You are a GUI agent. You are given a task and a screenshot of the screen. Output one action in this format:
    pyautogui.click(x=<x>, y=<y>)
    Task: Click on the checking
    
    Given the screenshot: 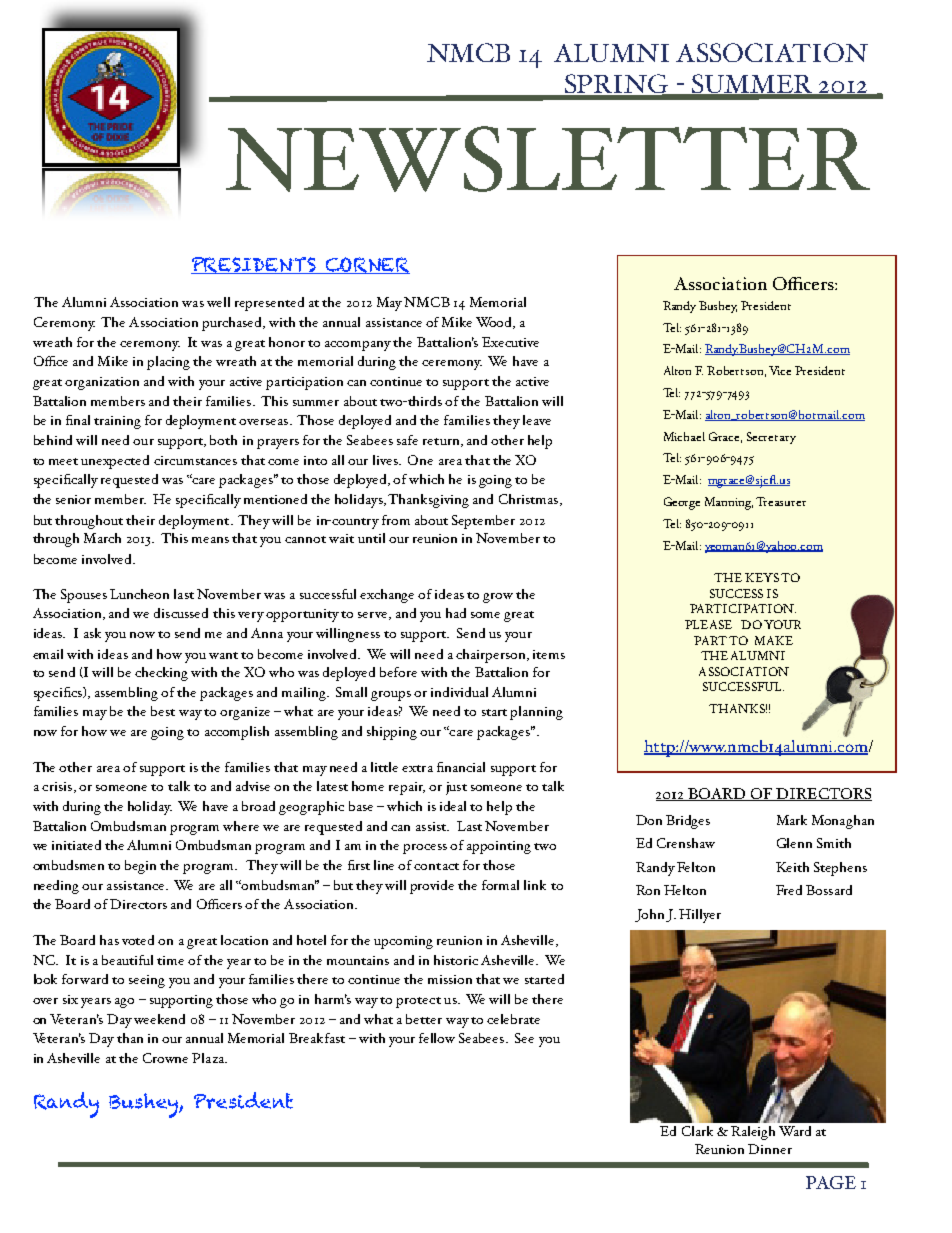 What is the action you would take?
    pyautogui.click(x=161, y=674)
